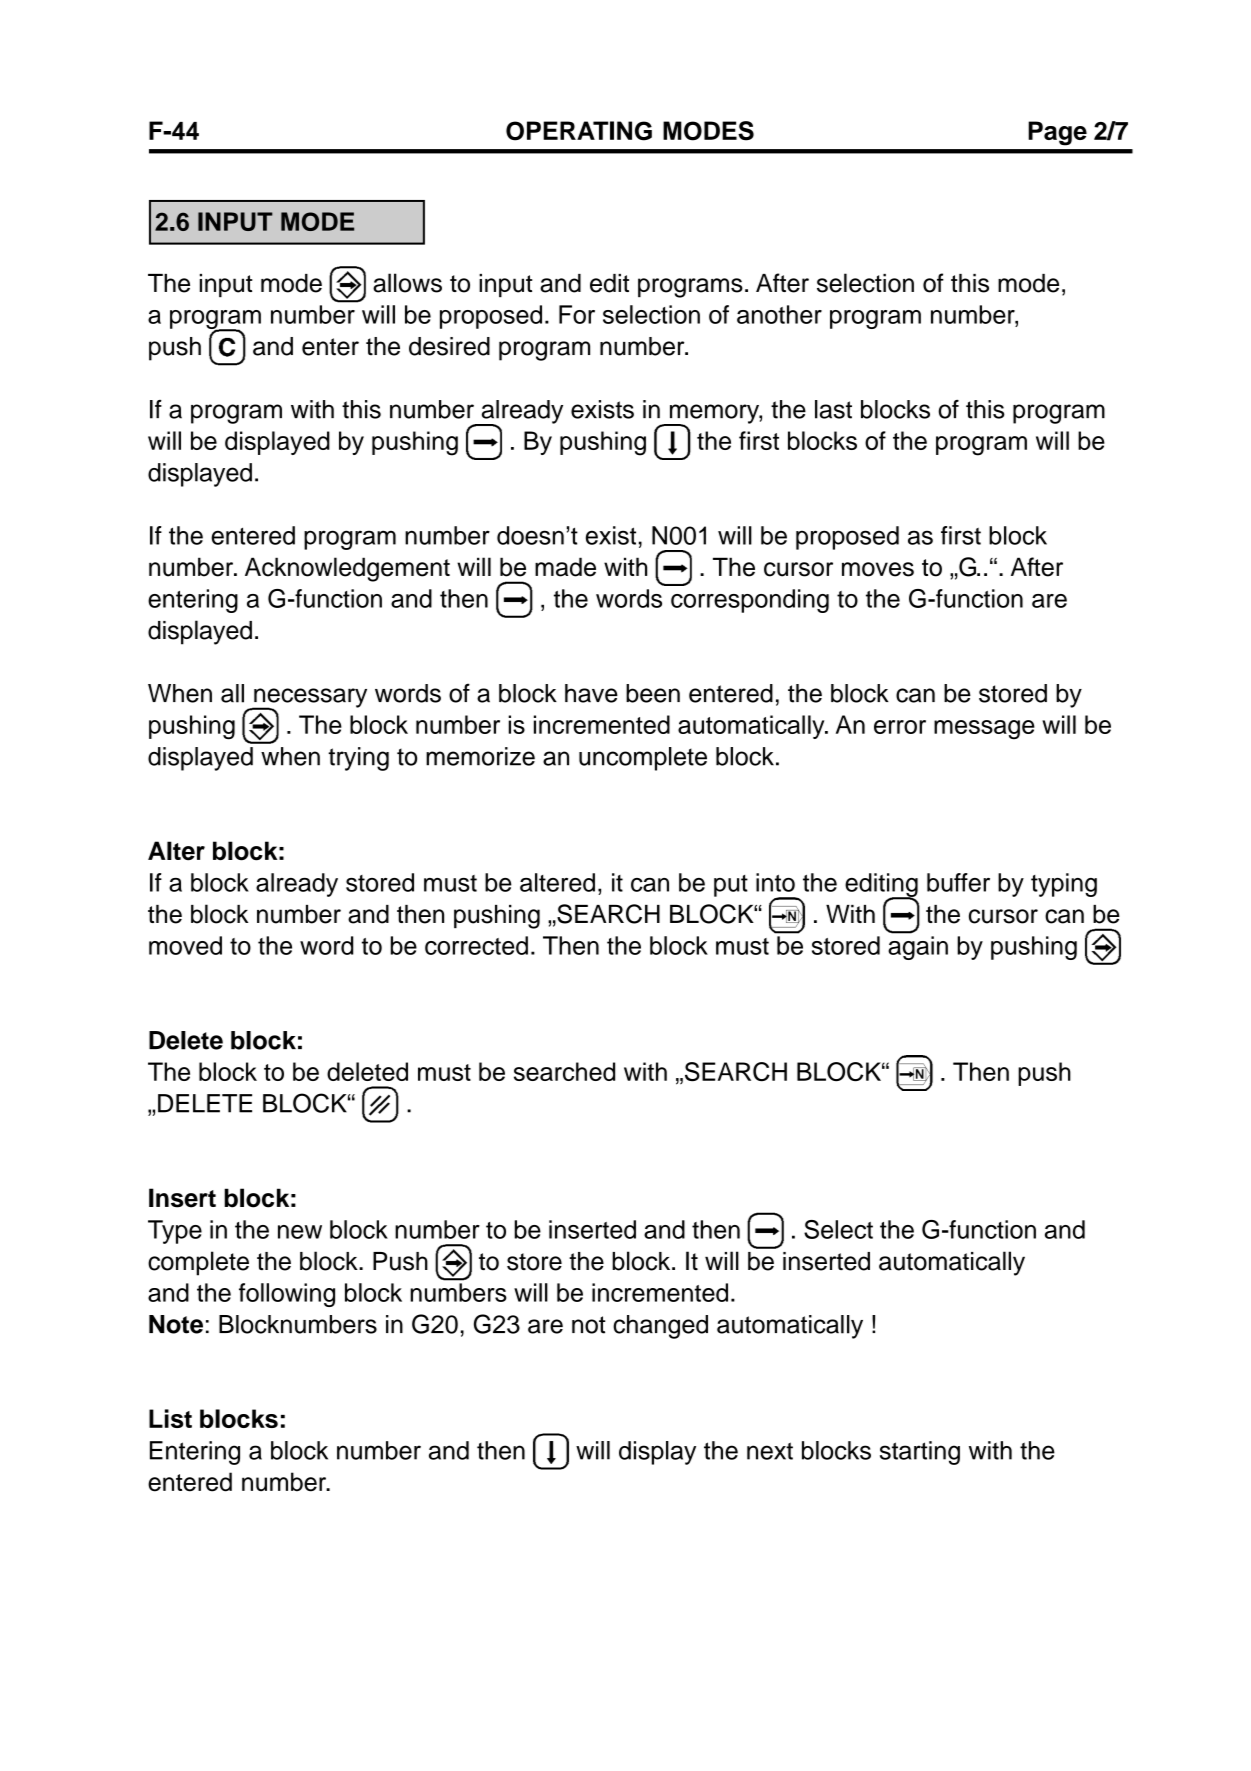 The width and height of the image is (1251, 1771). I want to click on Page, so click(1057, 133).
